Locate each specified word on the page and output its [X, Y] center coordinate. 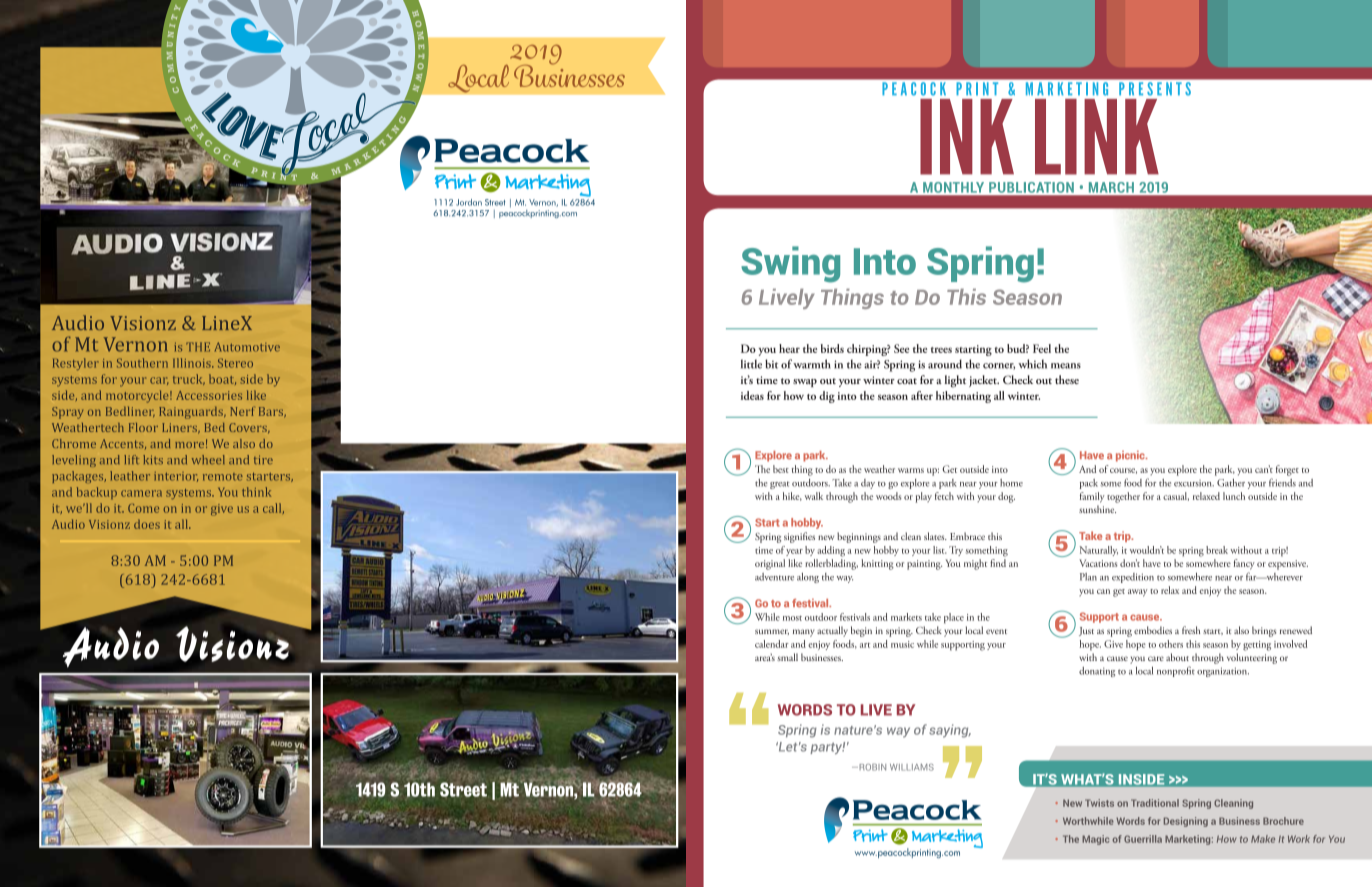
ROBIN [871, 767]
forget [1287, 470]
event [996, 631]
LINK [1097, 137]
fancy [1244, 564]
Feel [1042, 348]
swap [805, 383]
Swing [790, 264]
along [808, 578]
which [1032, 364]
